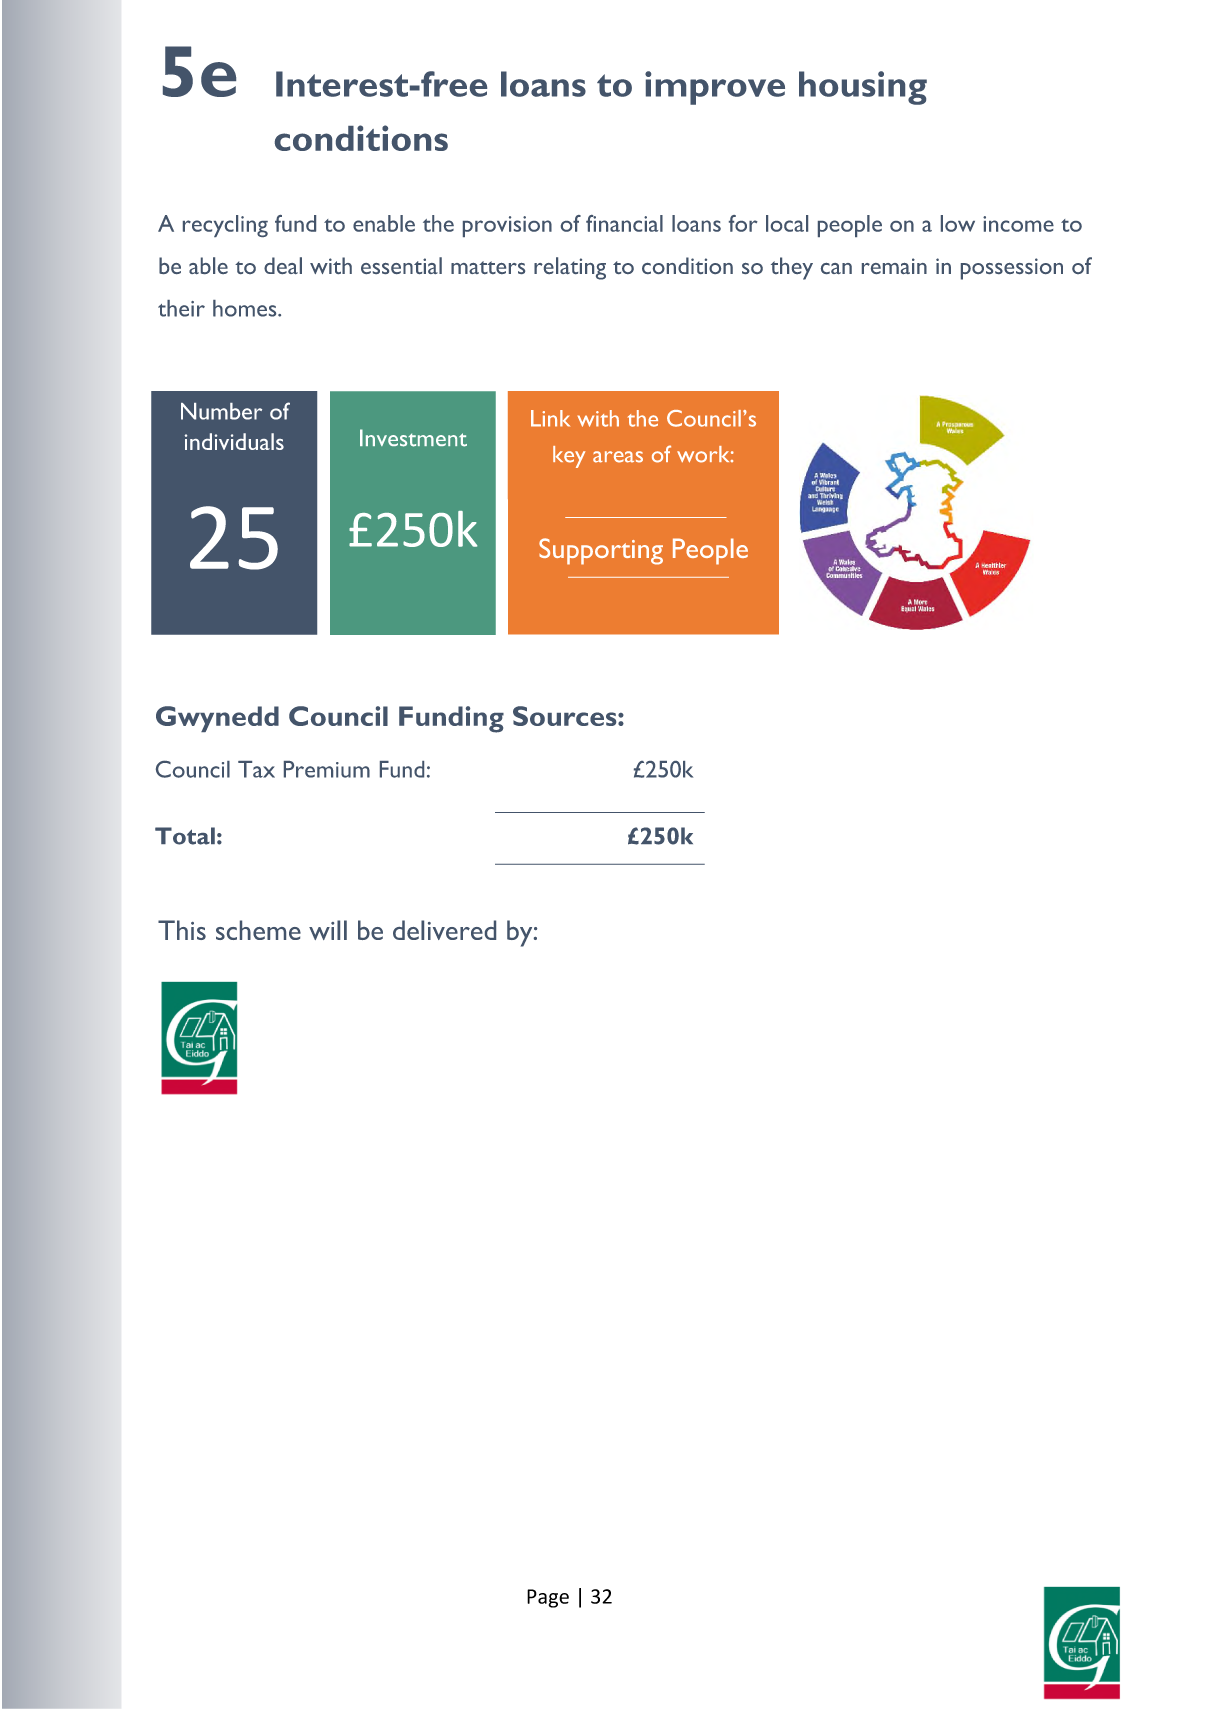 The image size is (1208, 1709). Describe the element at coordinates (182, 930) in the screenshot. I see `This` at that location.
